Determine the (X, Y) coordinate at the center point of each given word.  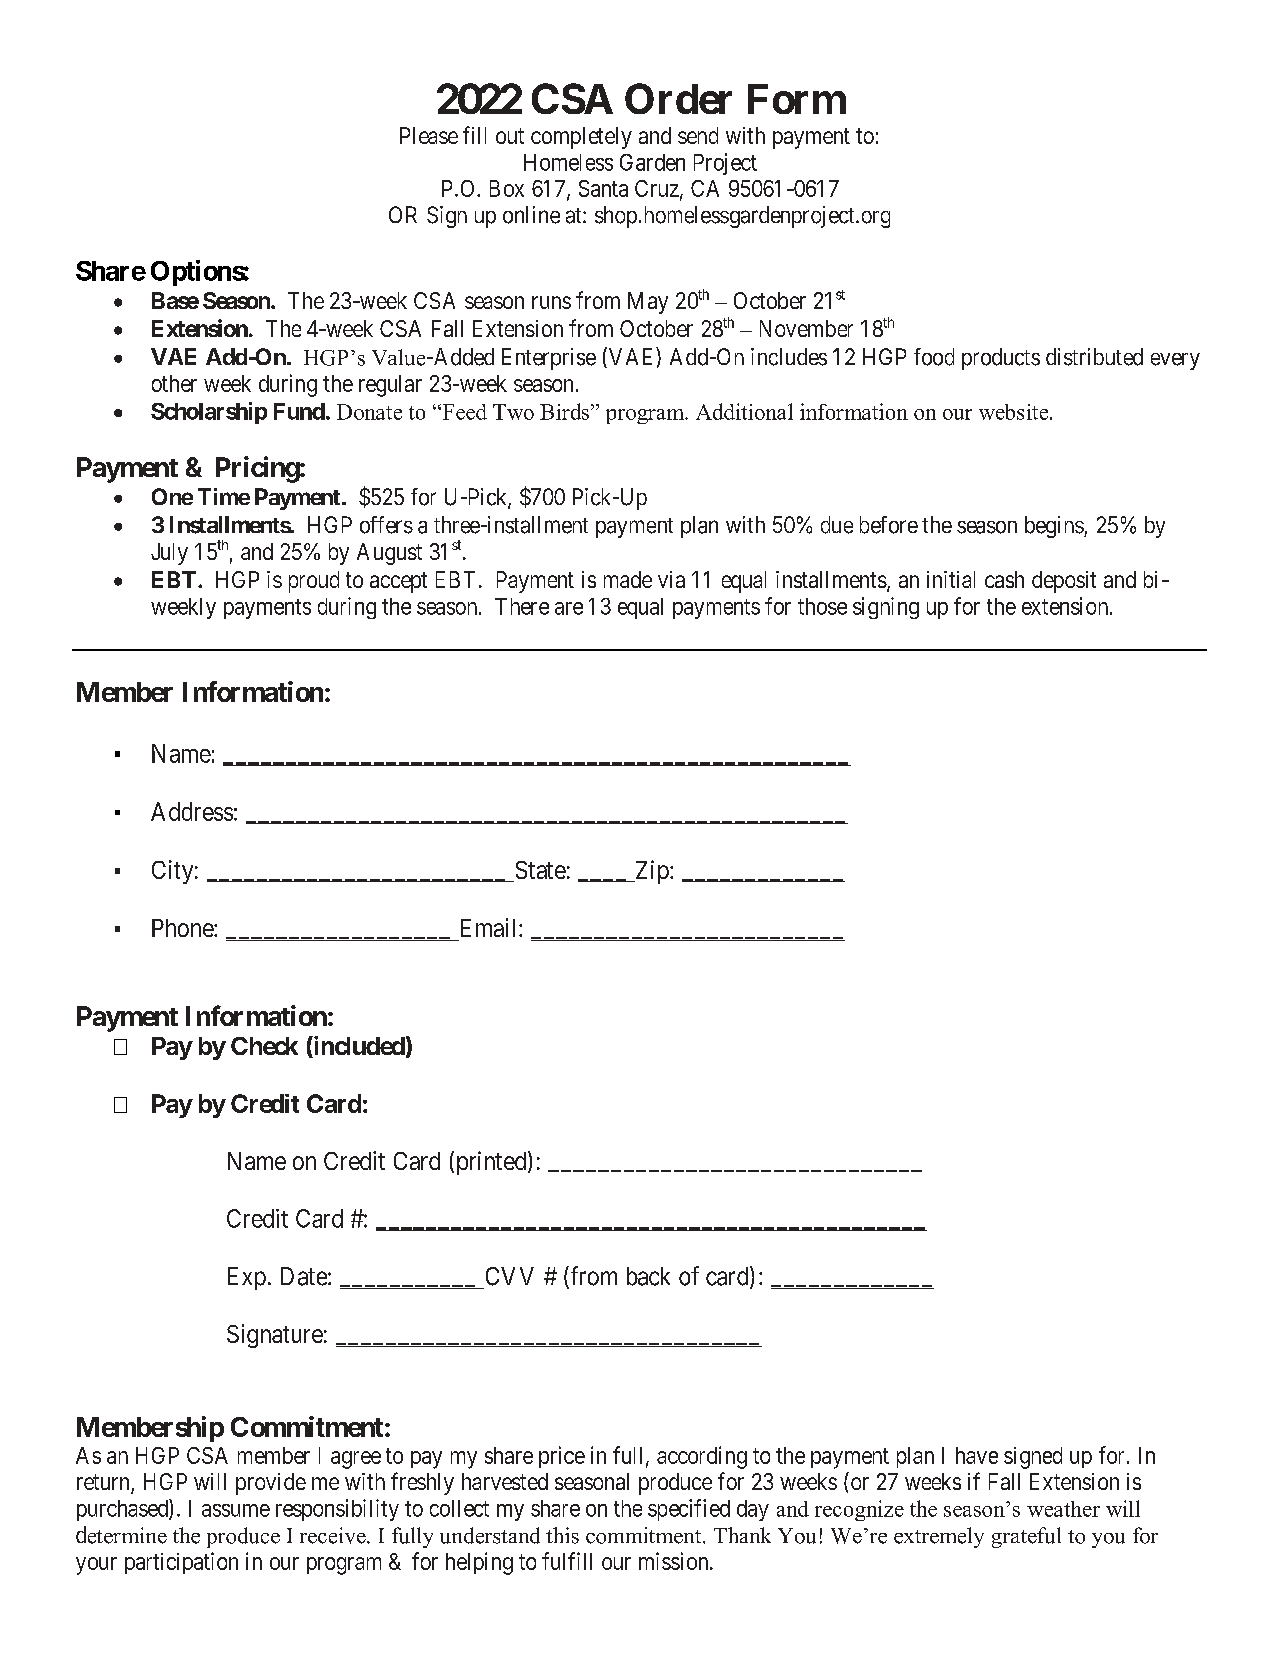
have (977, 1455)
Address (192, 811)
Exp (247, 1278)
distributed (1094, 357)
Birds (564, 411)
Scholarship (209, 413)
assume (236, 1510)
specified (689, 1510)
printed (491, 1163)
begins (1055, 527)
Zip (651, 872)
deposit (1064, 582)
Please (429, 135)
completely (581, 138)
